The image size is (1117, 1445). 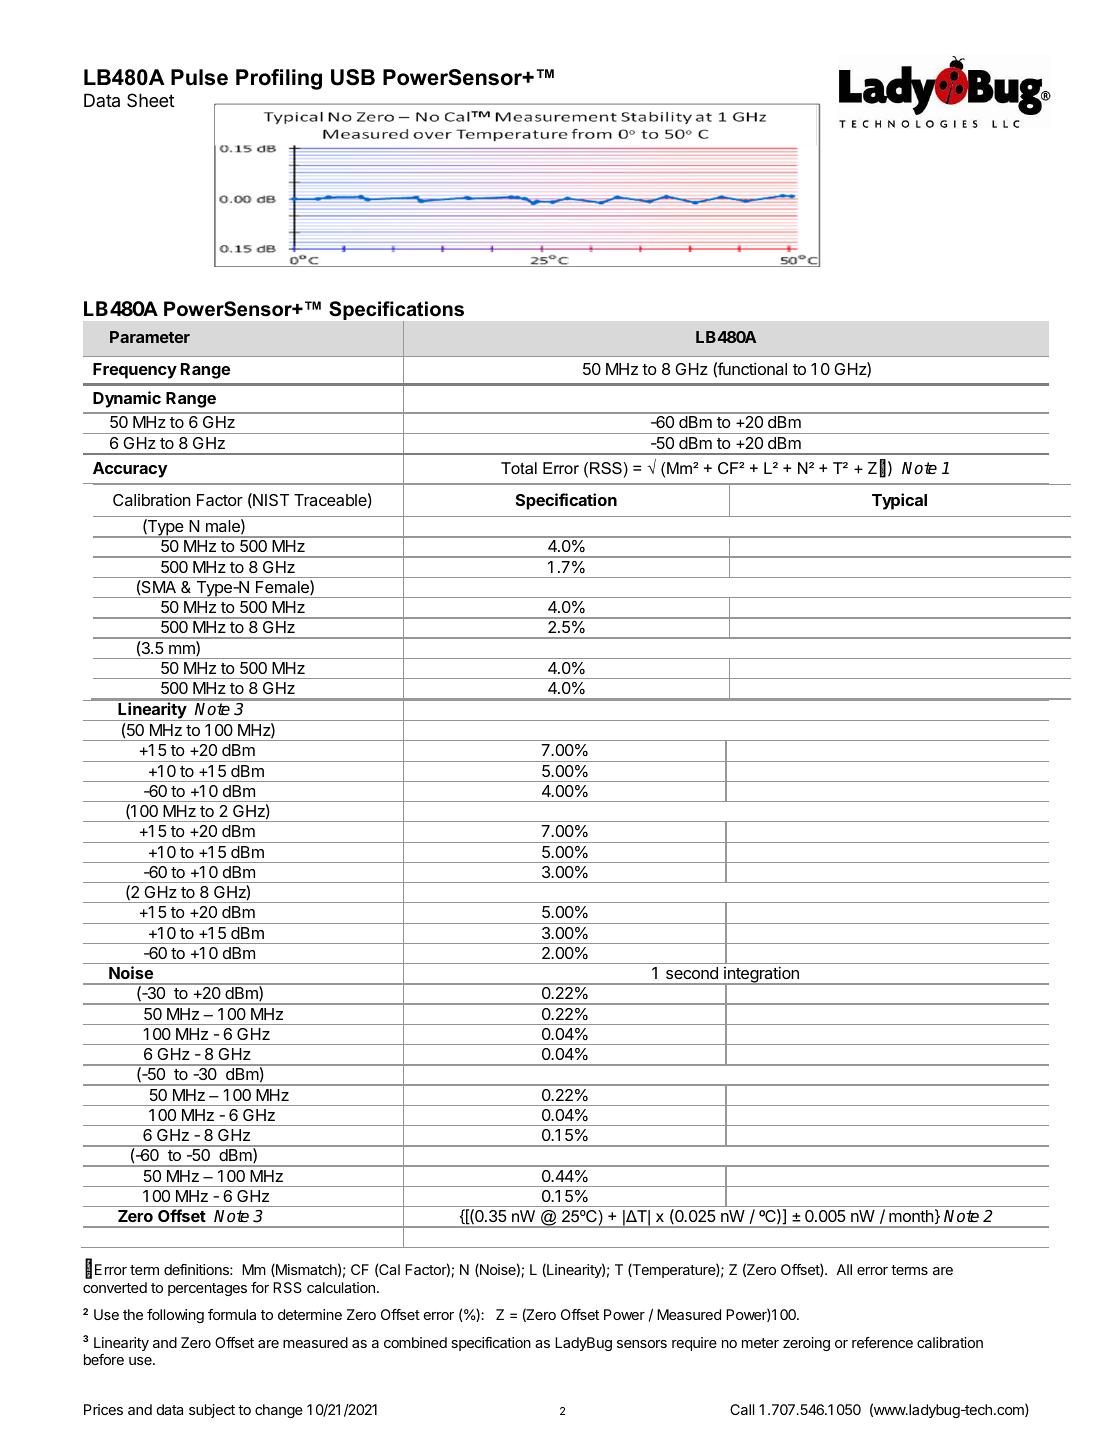 I want to click on Accuracy, so click(x=130, y=470).
